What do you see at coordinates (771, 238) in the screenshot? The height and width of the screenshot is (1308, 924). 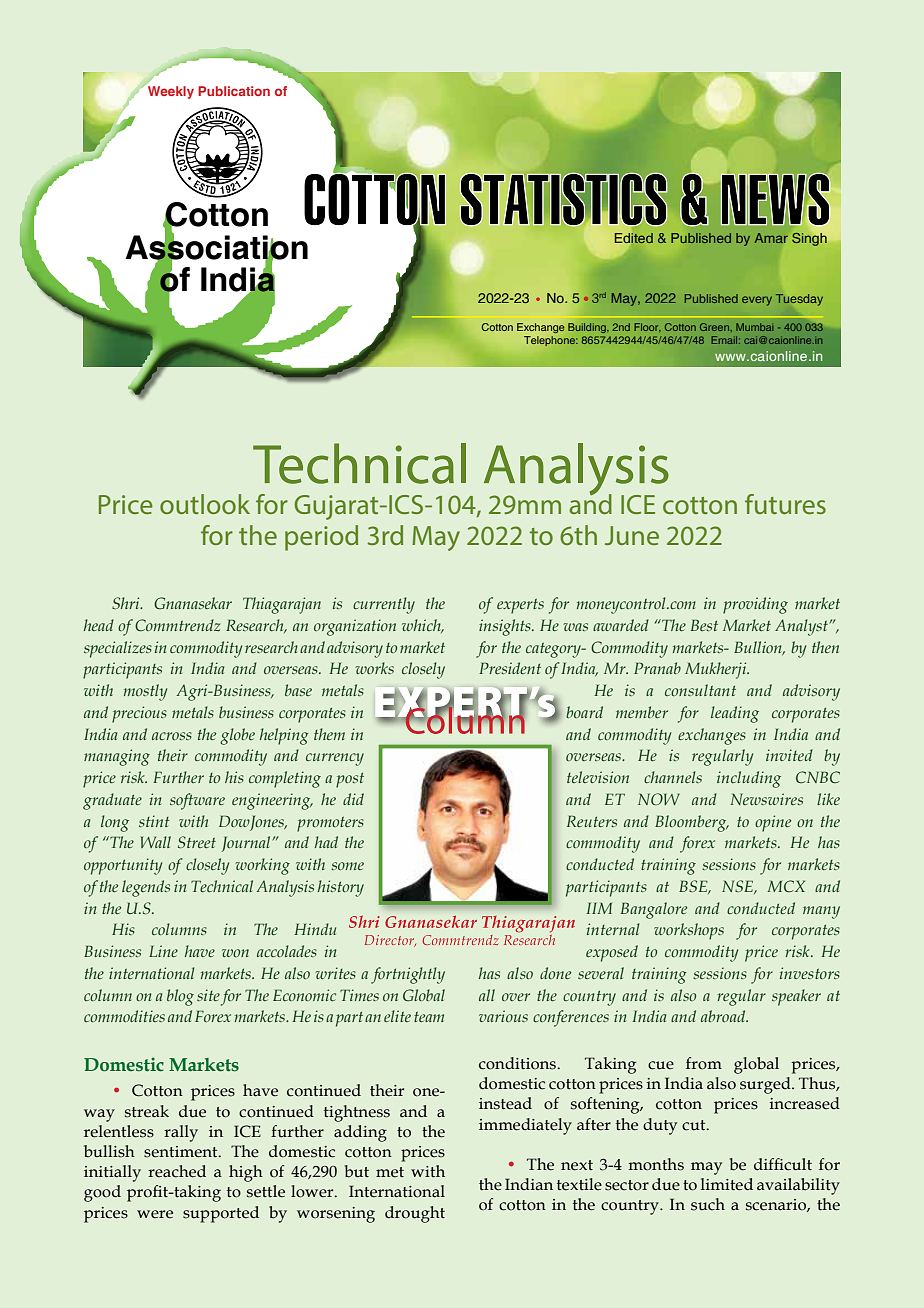 I see `Amar` at bounding box center [771, 238].
